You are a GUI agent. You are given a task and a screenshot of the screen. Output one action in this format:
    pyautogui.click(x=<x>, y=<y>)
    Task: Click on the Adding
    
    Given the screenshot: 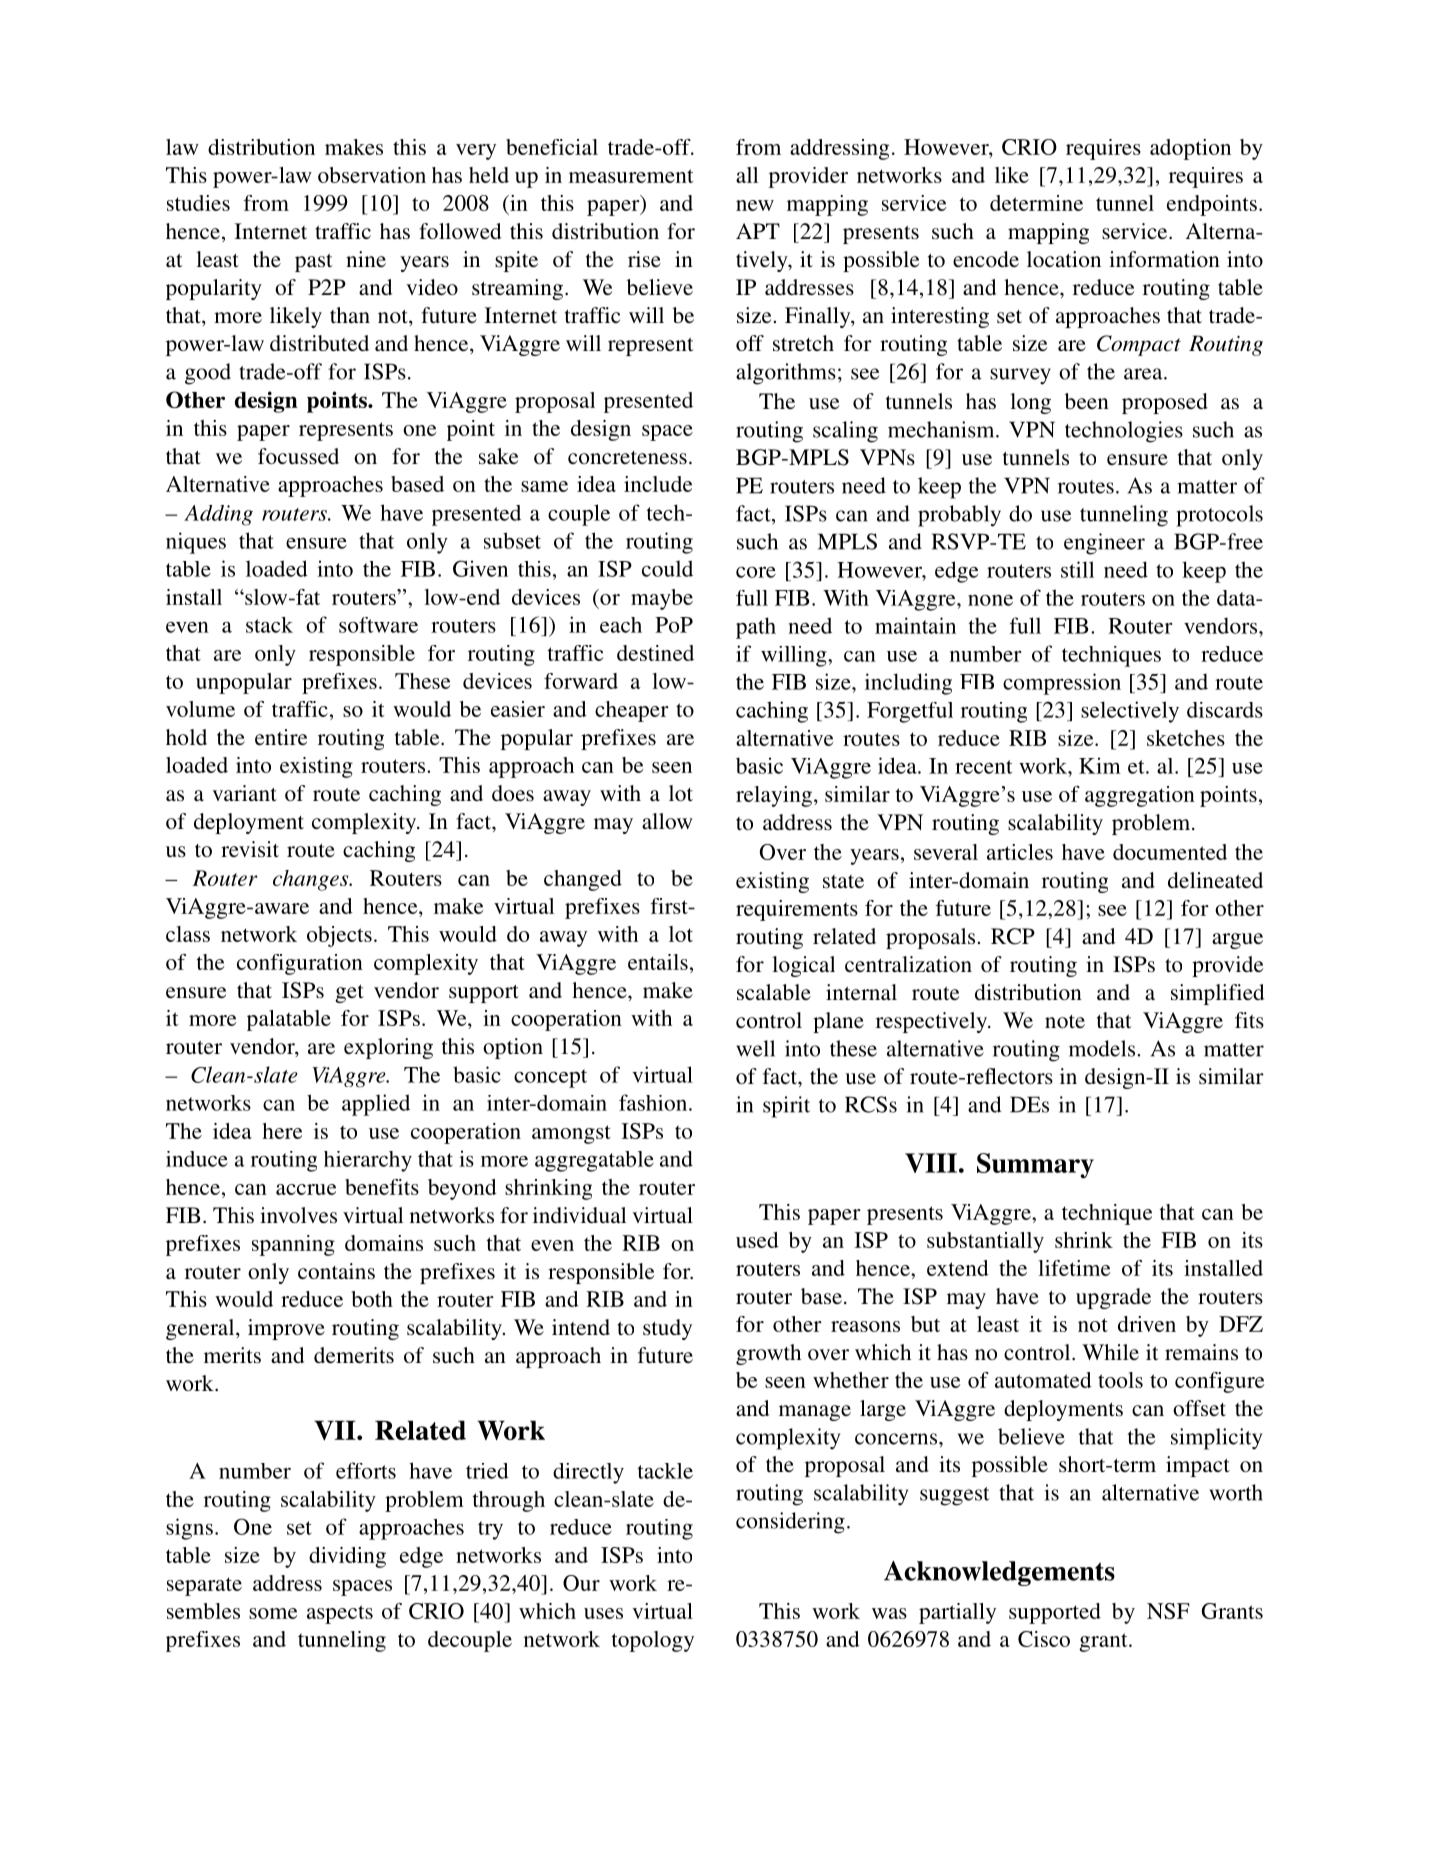 What is the action you would take?
    pyautogui.click(x=218, y=515)
